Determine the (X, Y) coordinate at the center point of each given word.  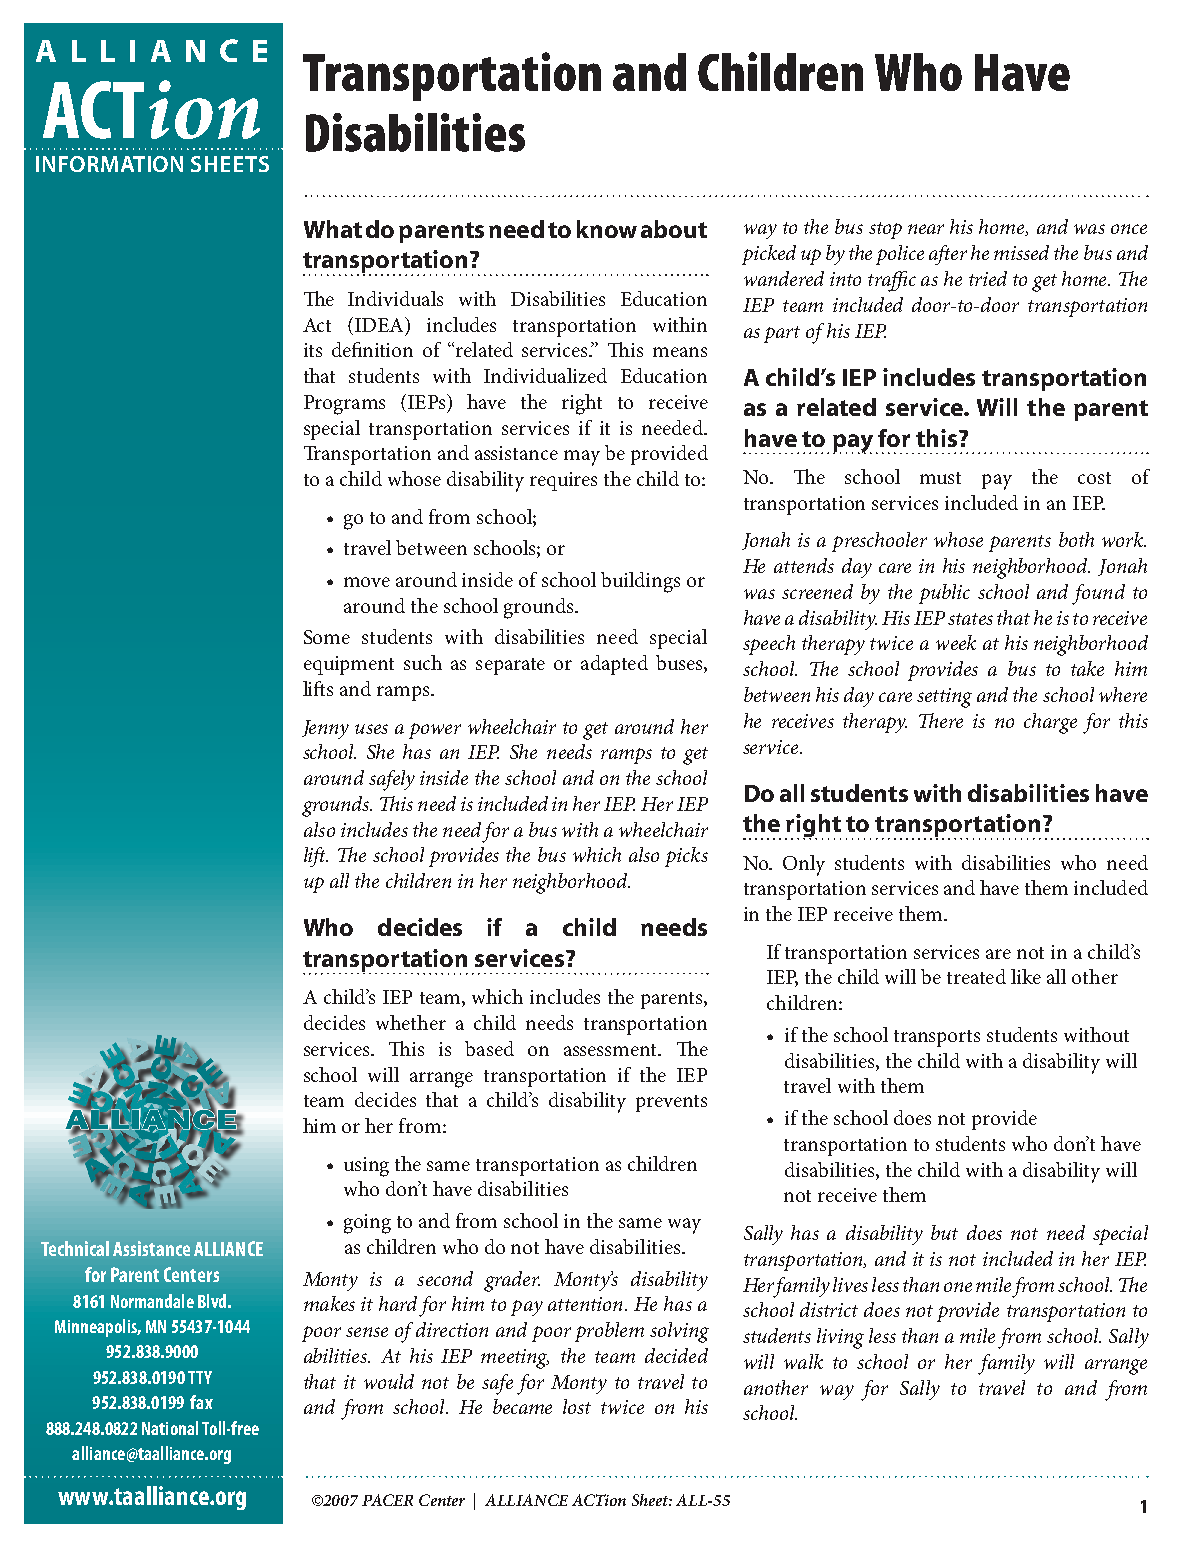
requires (563, 481)
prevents (671, 1103)
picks (686, 857)
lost (577, 1406)
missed (1021, 252)
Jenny (325, 729)
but (944, 1232)
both (1076, 539)
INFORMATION (109, 164)
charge (1050, 723)
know (607, 229)
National (170, 1428)
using (366, 1167)
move (367, 582)
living (840, 1338)
